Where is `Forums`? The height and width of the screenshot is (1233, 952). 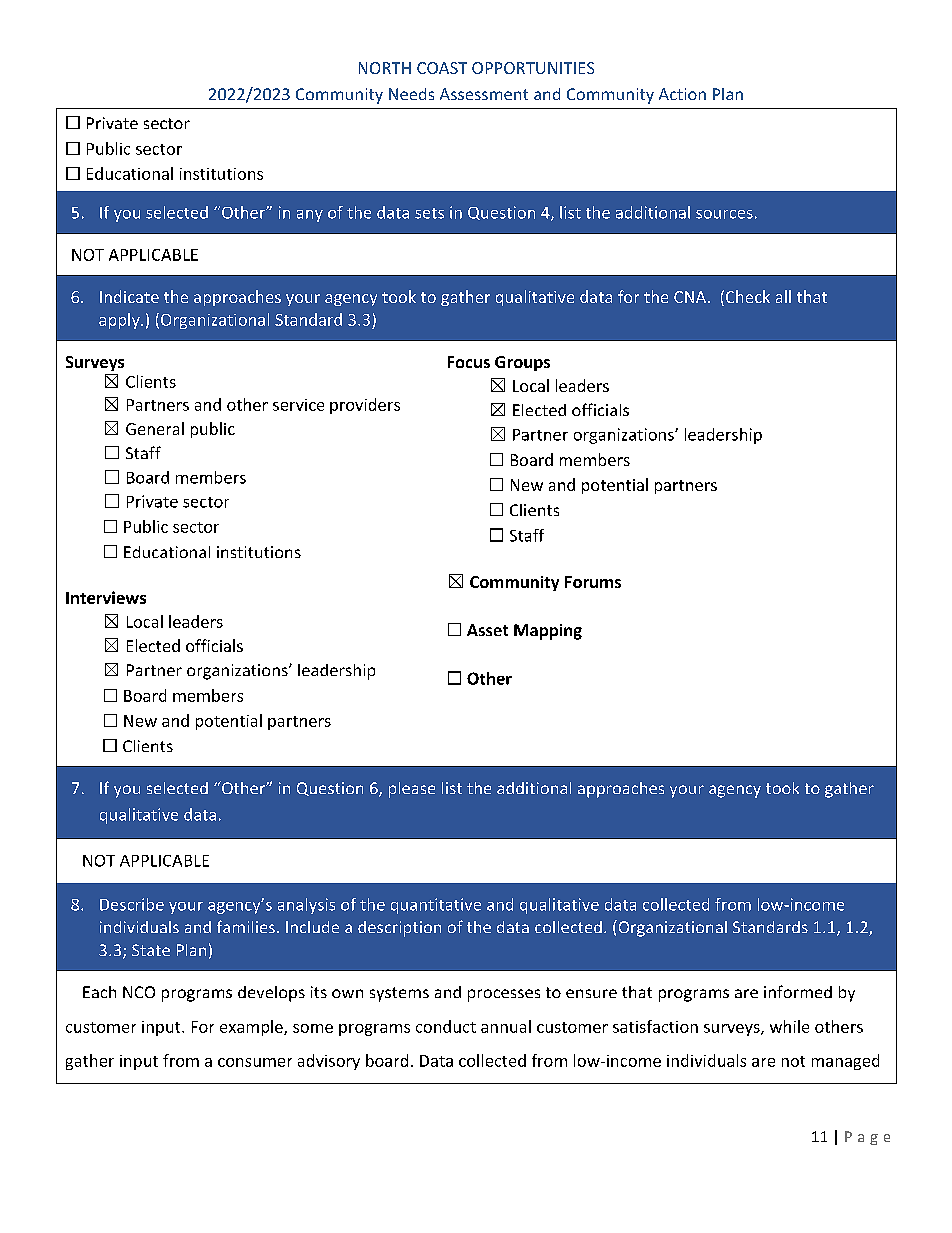
Forums is located at coordinates (593, 582).
